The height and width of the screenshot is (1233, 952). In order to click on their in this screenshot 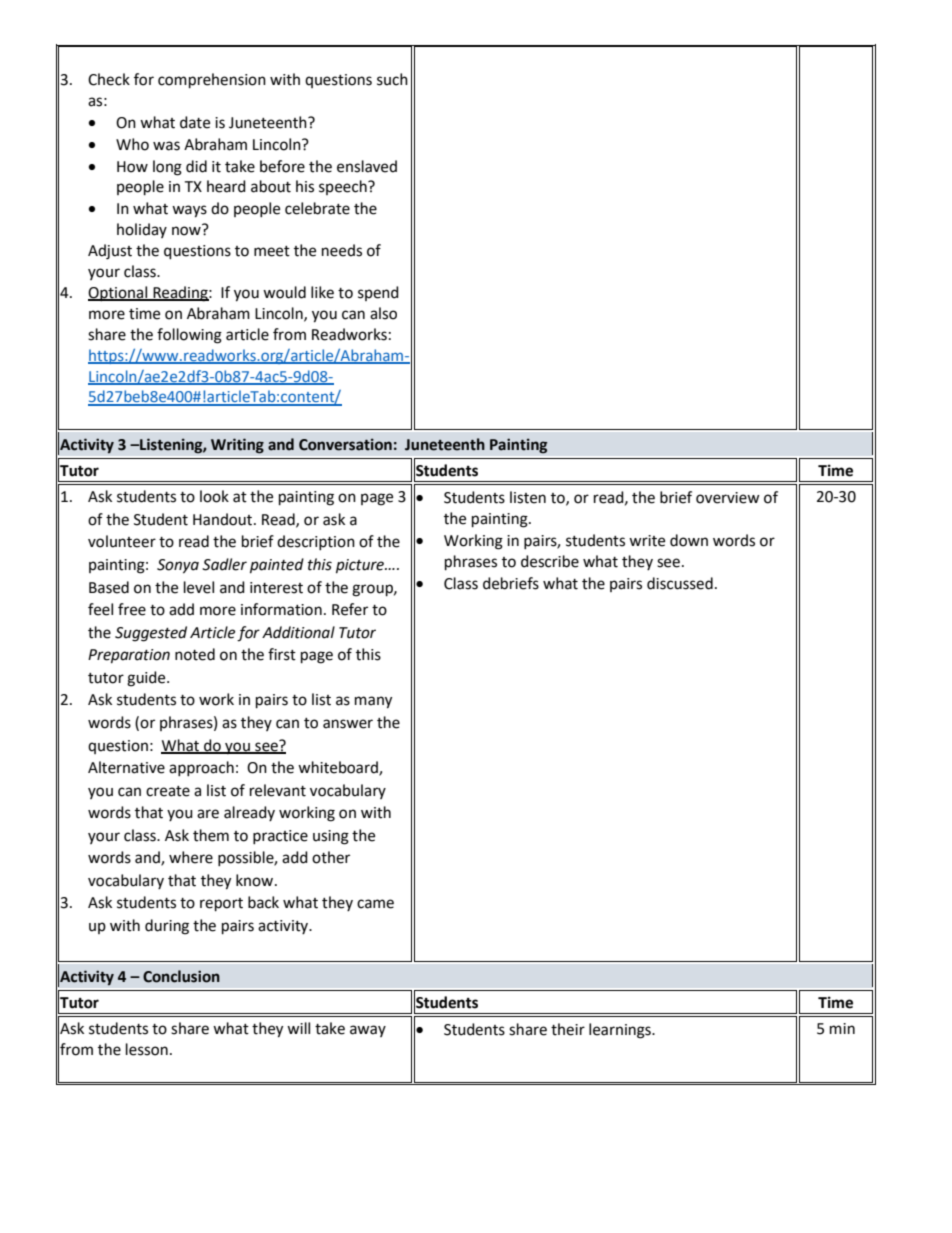, I will do `click(568, 1029)`.
